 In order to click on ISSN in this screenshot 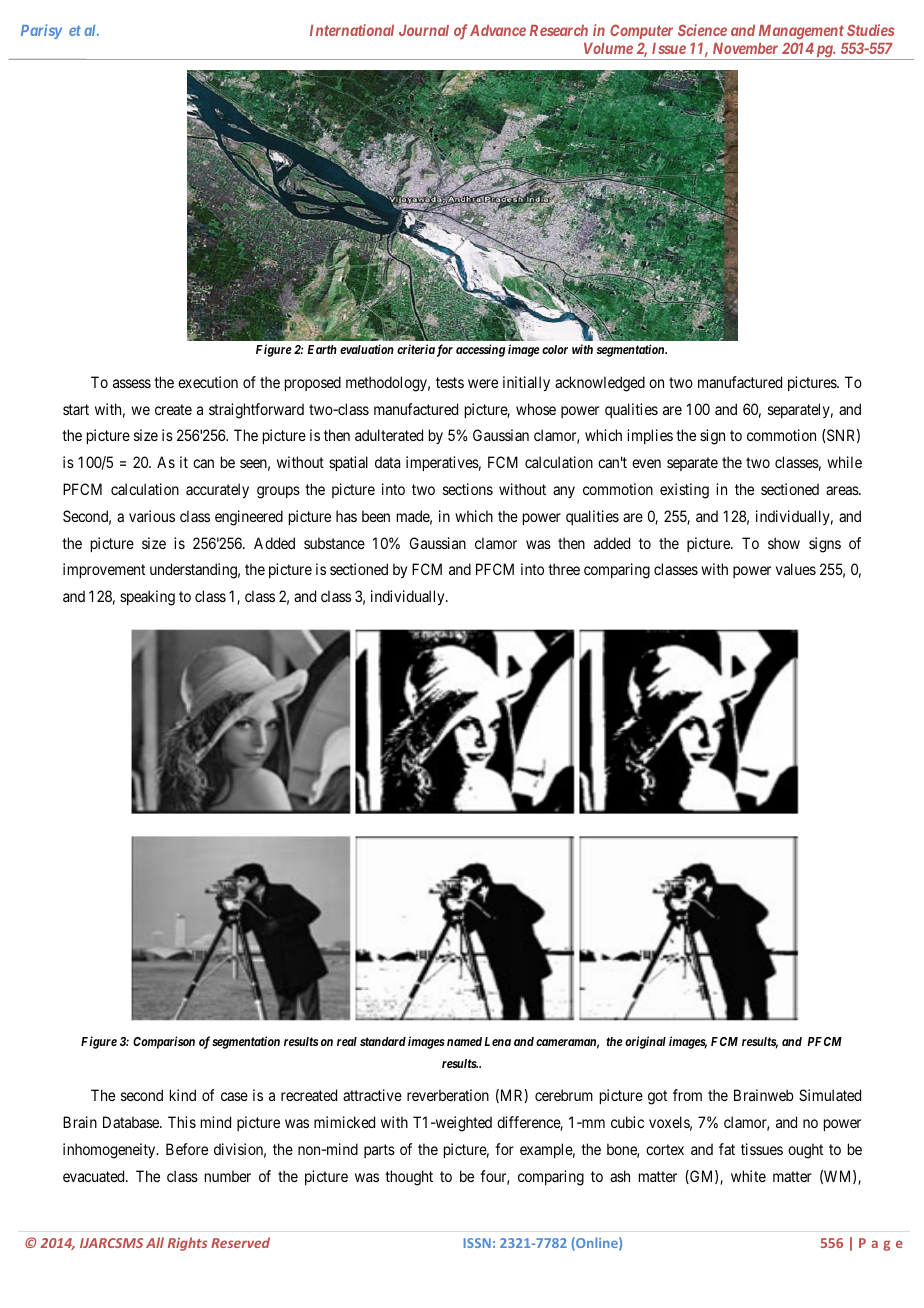, I will do `click(477, 1243)`.
